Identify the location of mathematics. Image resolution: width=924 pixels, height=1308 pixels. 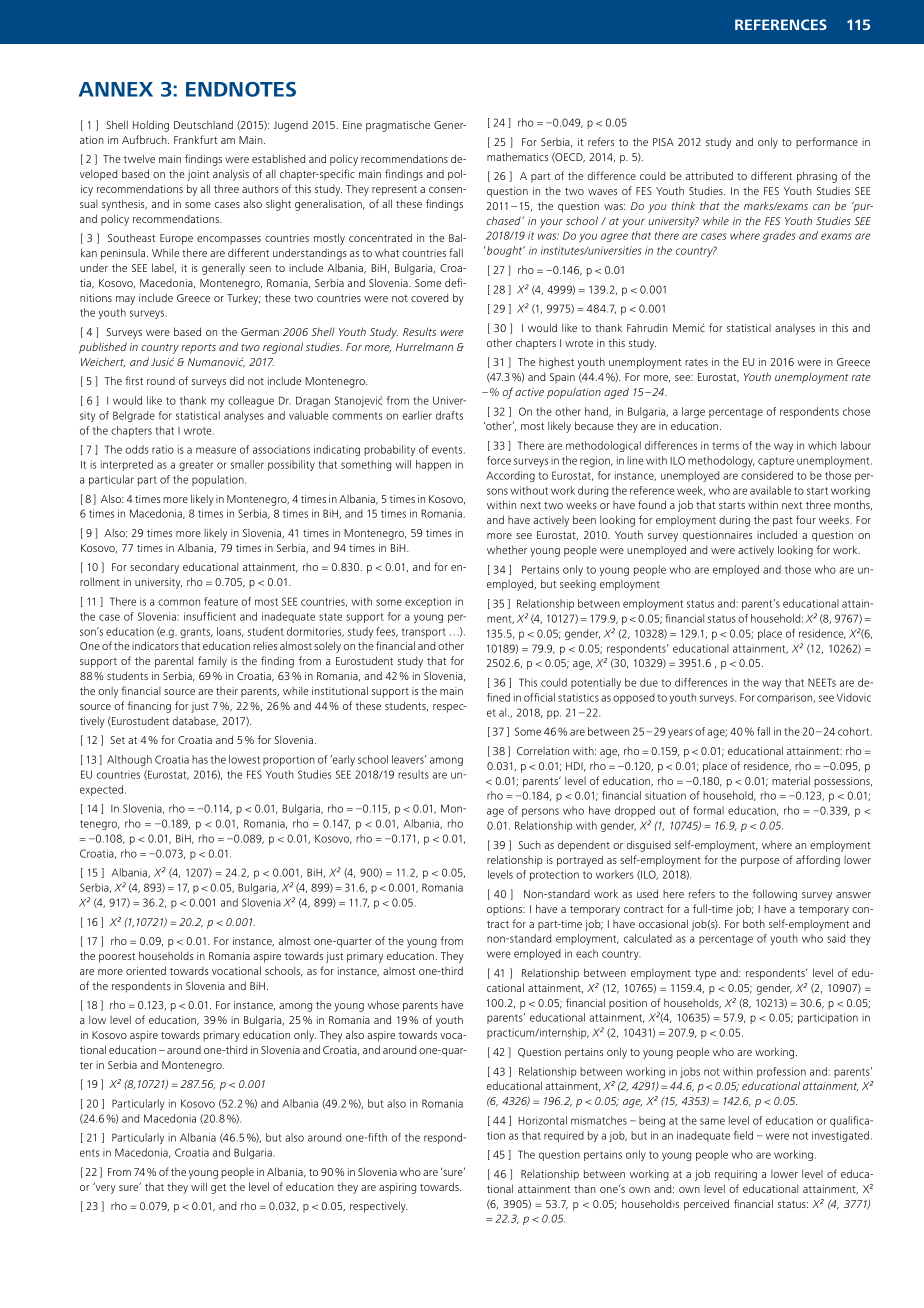
(517, 156).
